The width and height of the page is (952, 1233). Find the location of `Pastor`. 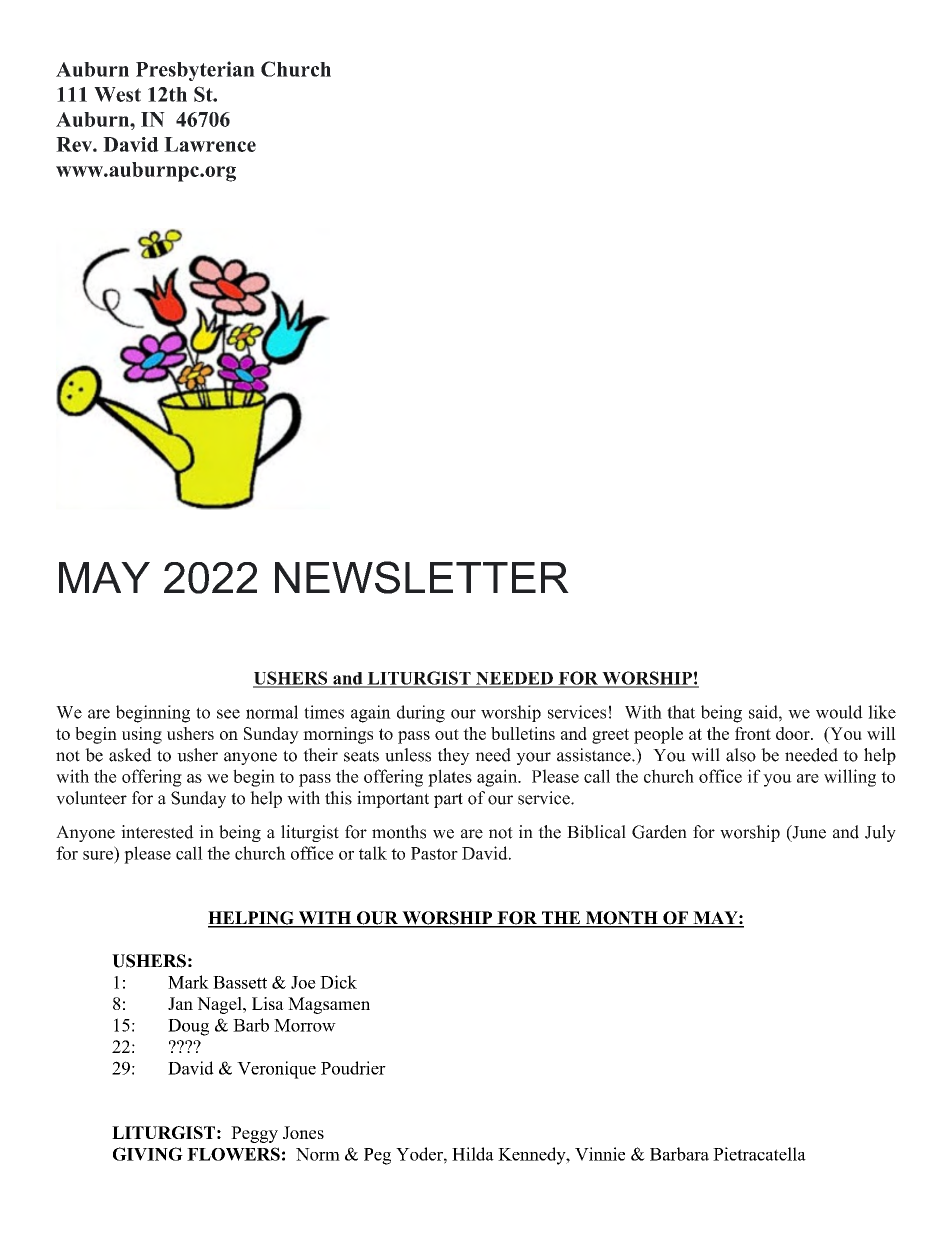

Pastor is located at coordinates (434, 853).
